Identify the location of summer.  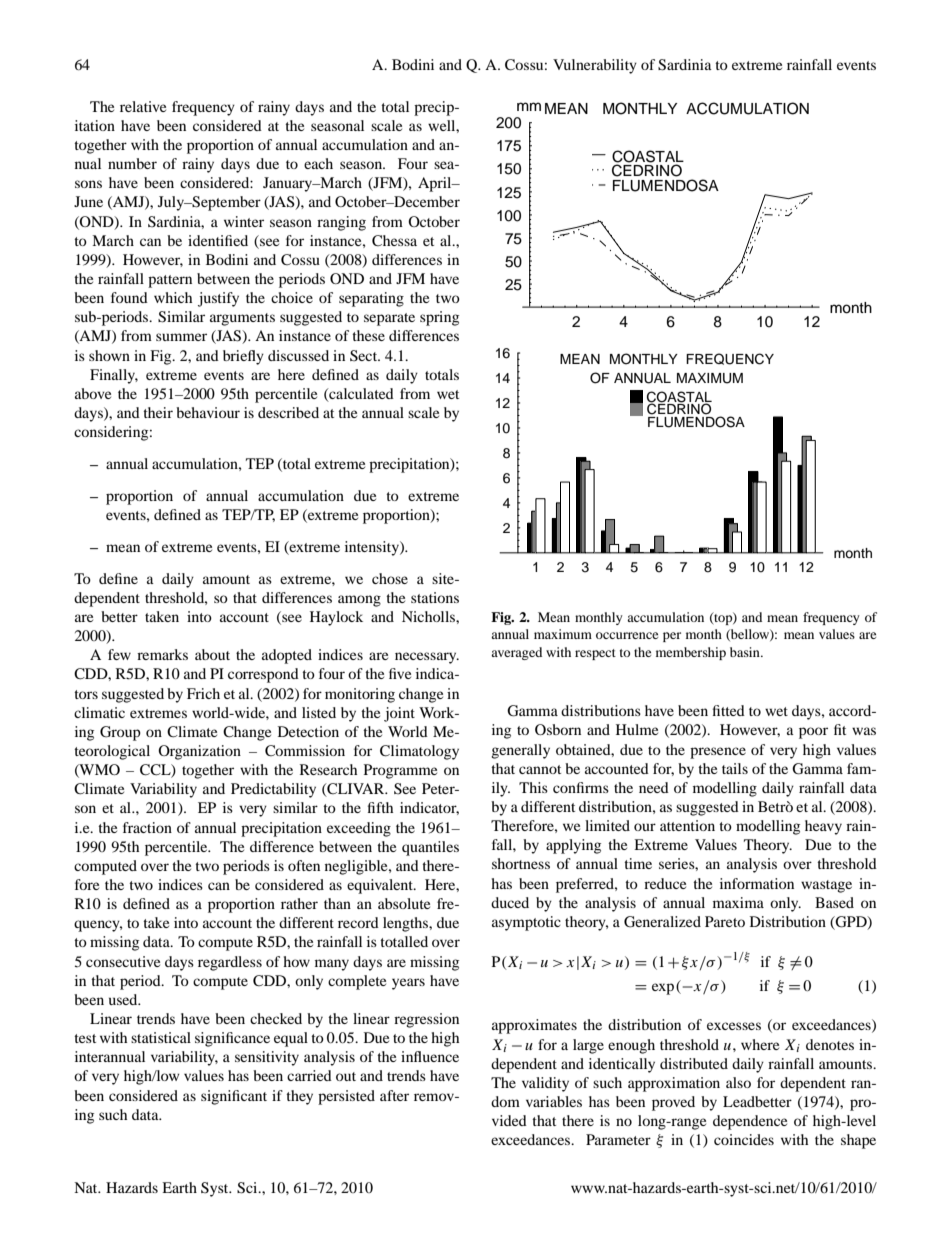
(181, 337).
